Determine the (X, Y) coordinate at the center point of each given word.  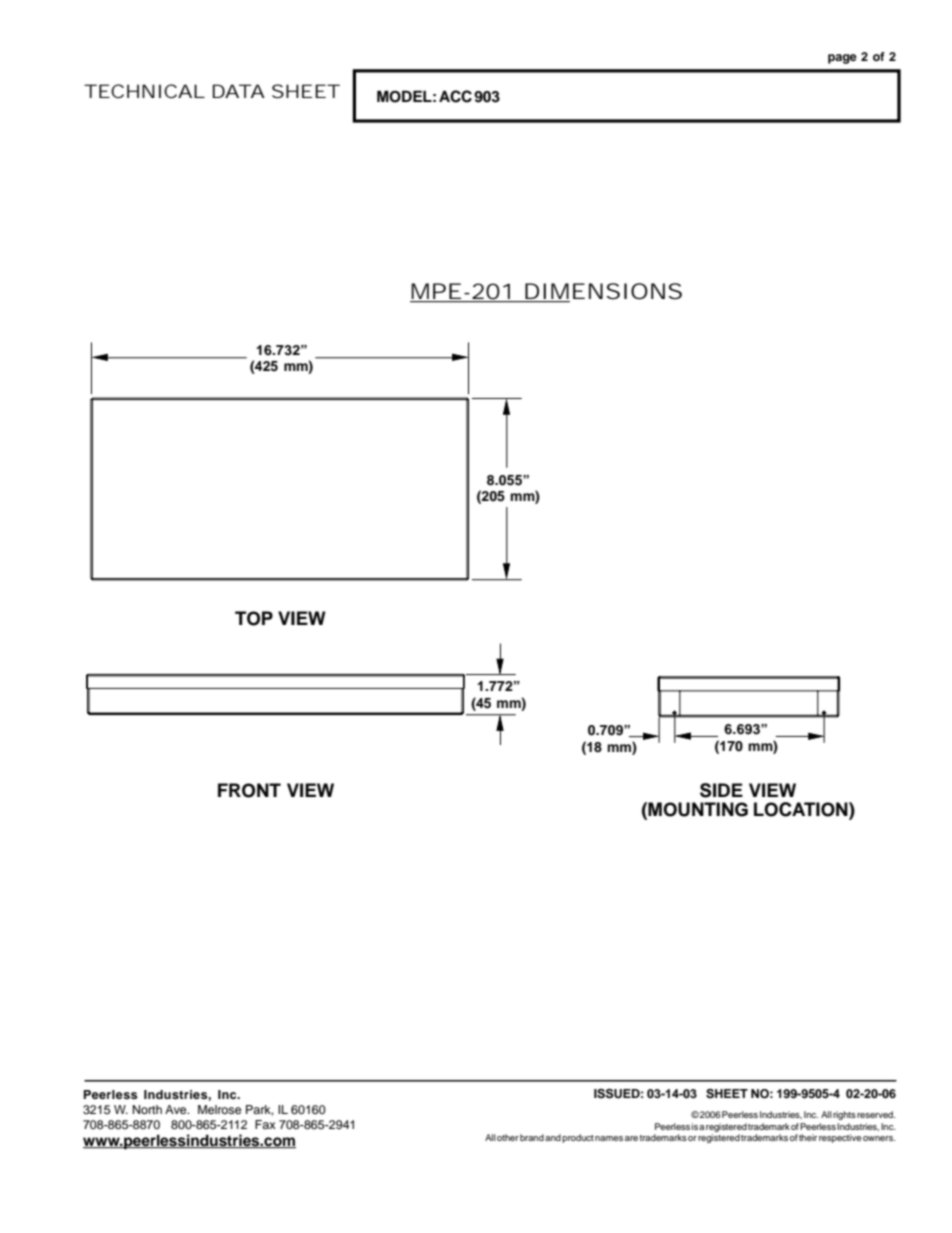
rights (844, 1115)
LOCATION (802, 809)
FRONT (249, 790)
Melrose (219, 1109)
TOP (254, 618)
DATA (239, 91)
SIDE (721, 790)
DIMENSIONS (602, 292)
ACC (455, 96)
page (842, 59)
